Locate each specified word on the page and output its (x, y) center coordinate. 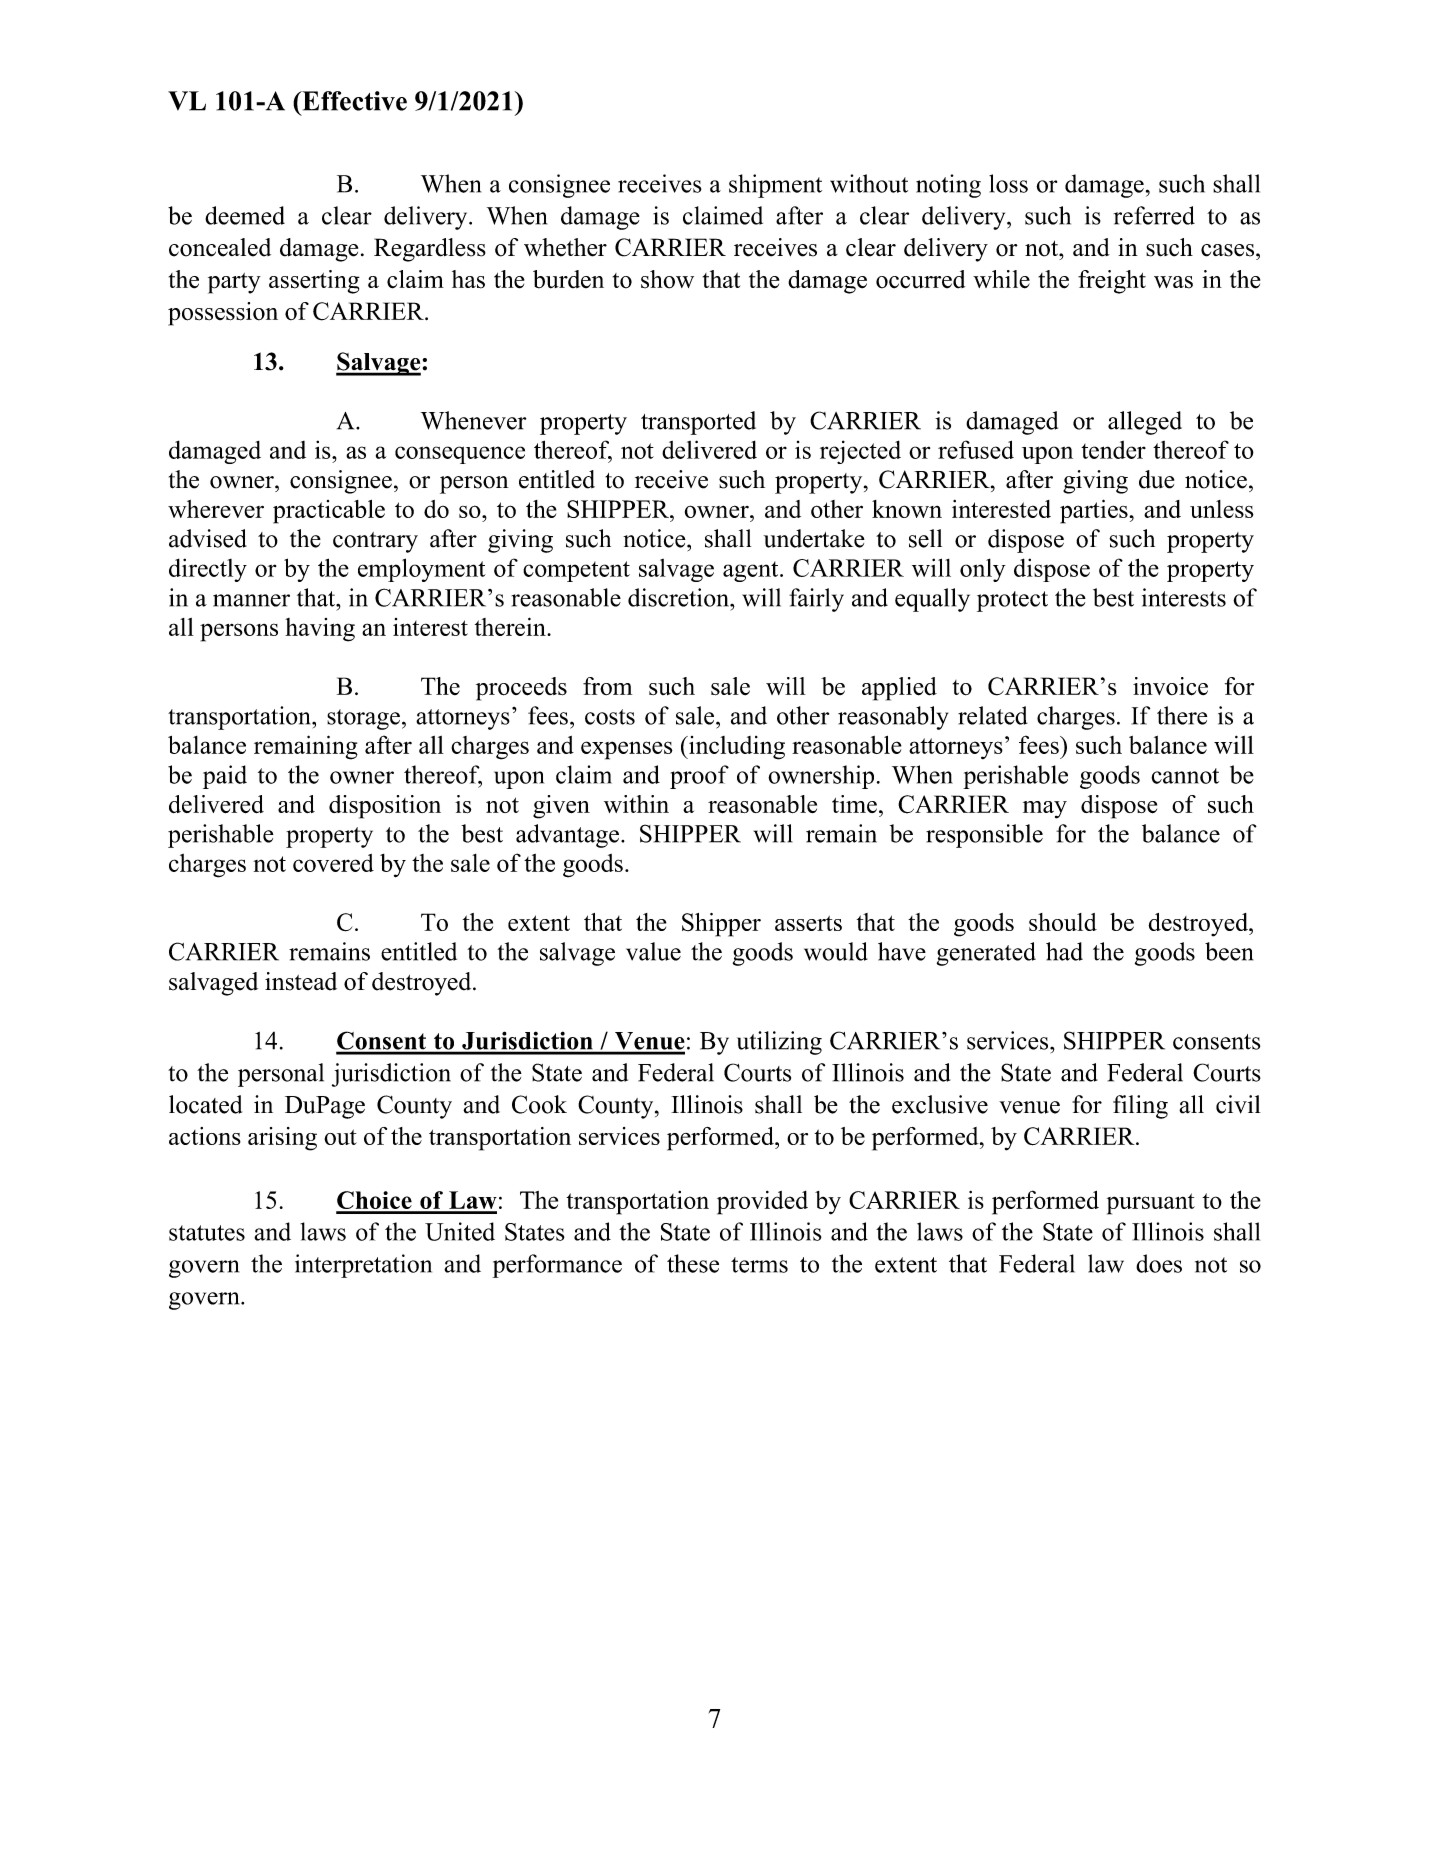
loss (1008, 183)
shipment (775, 186)
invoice (1170, 686)
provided (762, 1203)
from (607, 686)
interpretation (363, 1266)
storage (363, 719)
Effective (353, 101)
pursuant (1151, 1204)
